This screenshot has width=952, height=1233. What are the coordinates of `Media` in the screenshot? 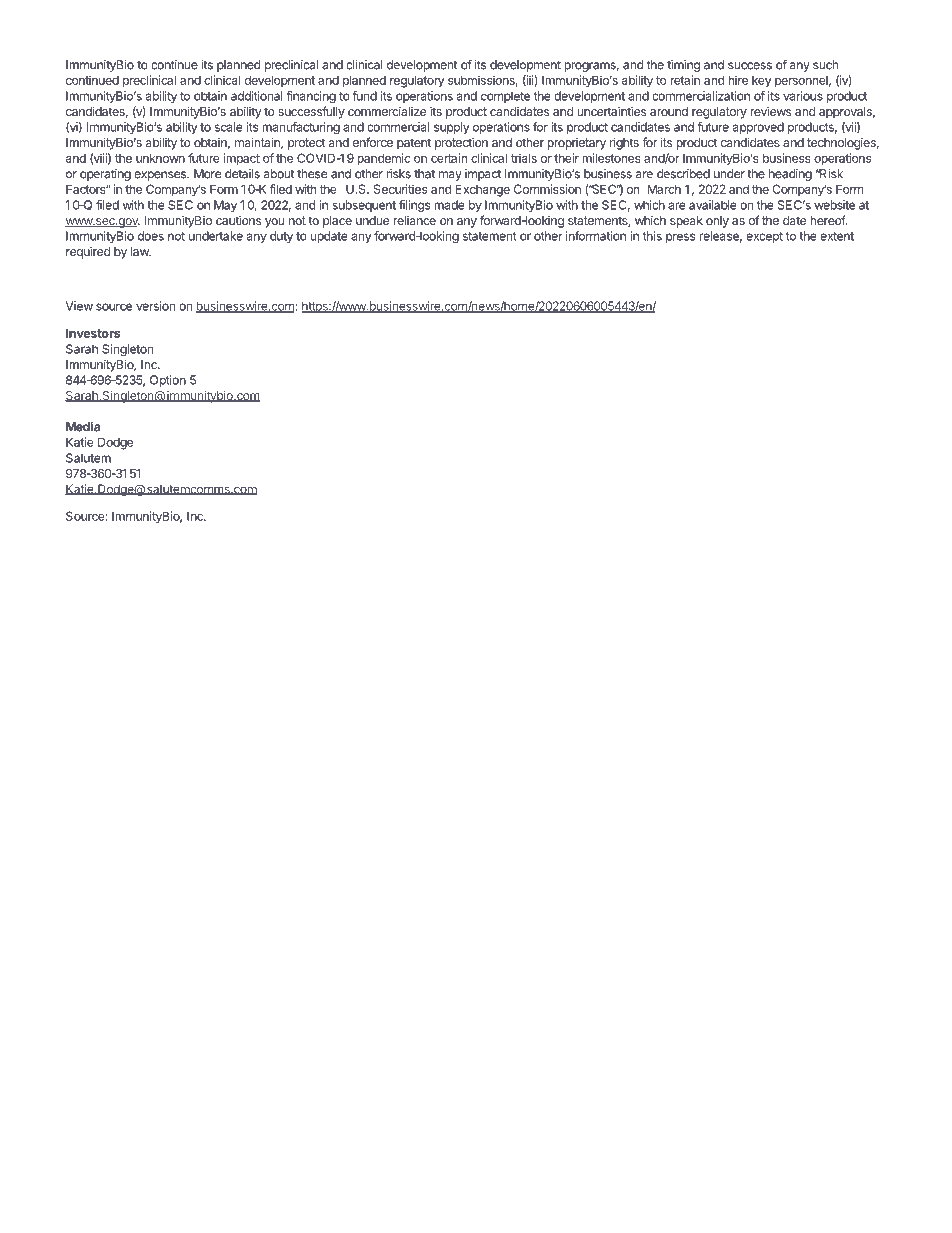 It's located at (83, 427).
